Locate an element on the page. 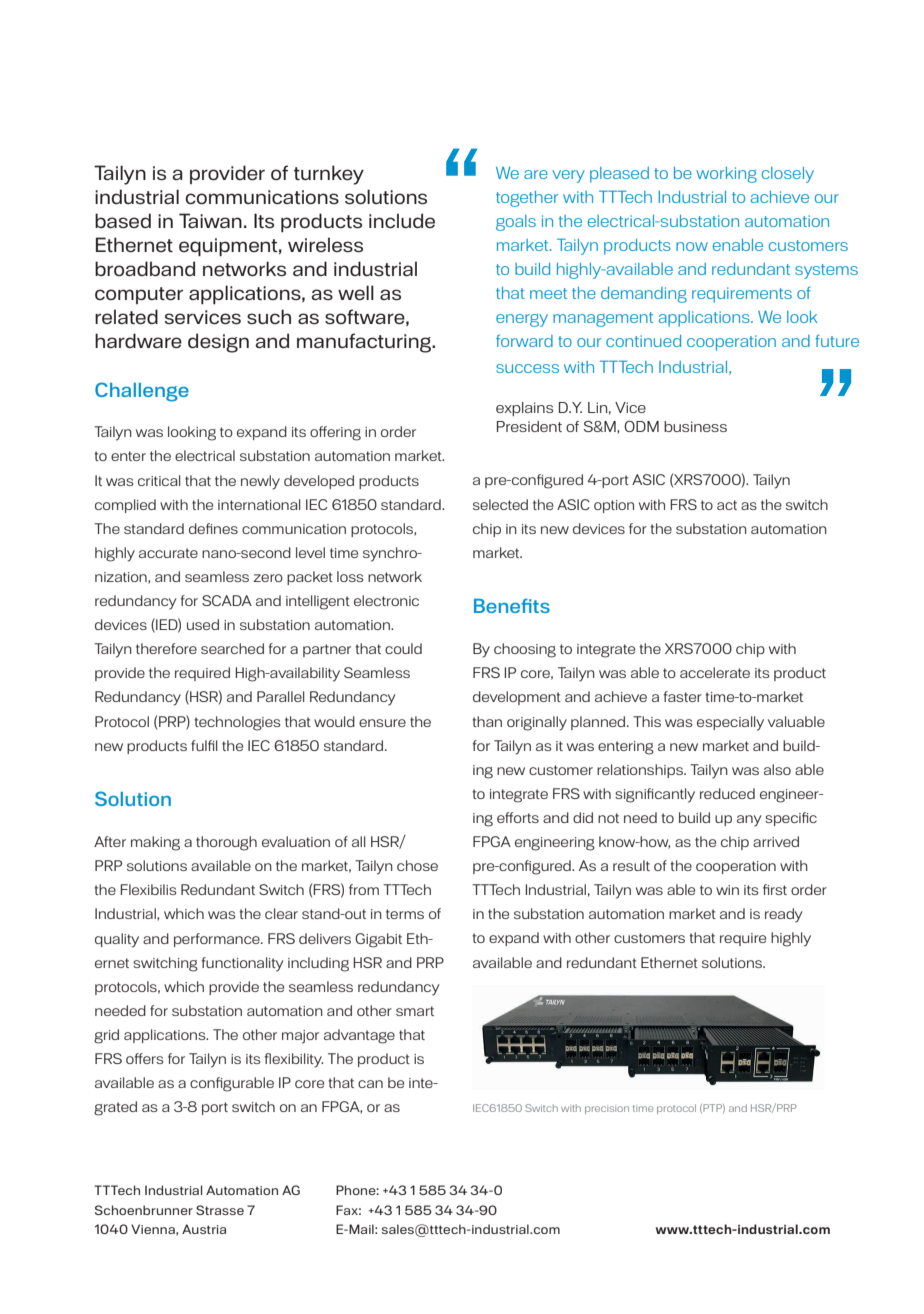 The width and height of the document is (924, 1314). thorough is located at coordinates (226, 843).
